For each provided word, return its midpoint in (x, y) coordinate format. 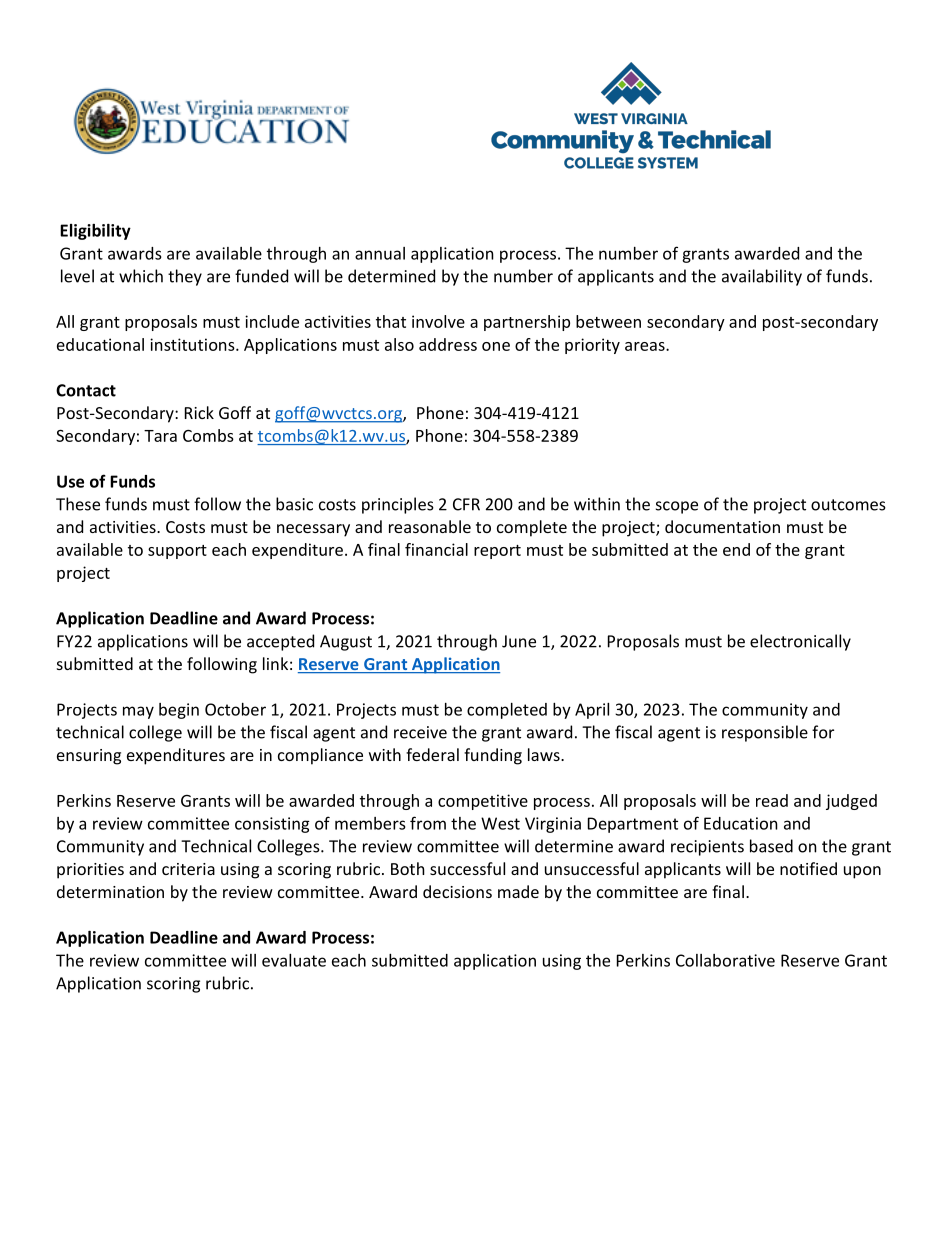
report (497, 552)
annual (380, 253)
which (141, 276)
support (177, 552)
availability (762, 277)
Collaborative (725, 960)
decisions (457, 891)
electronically (800, 642)
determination (110, 891)
